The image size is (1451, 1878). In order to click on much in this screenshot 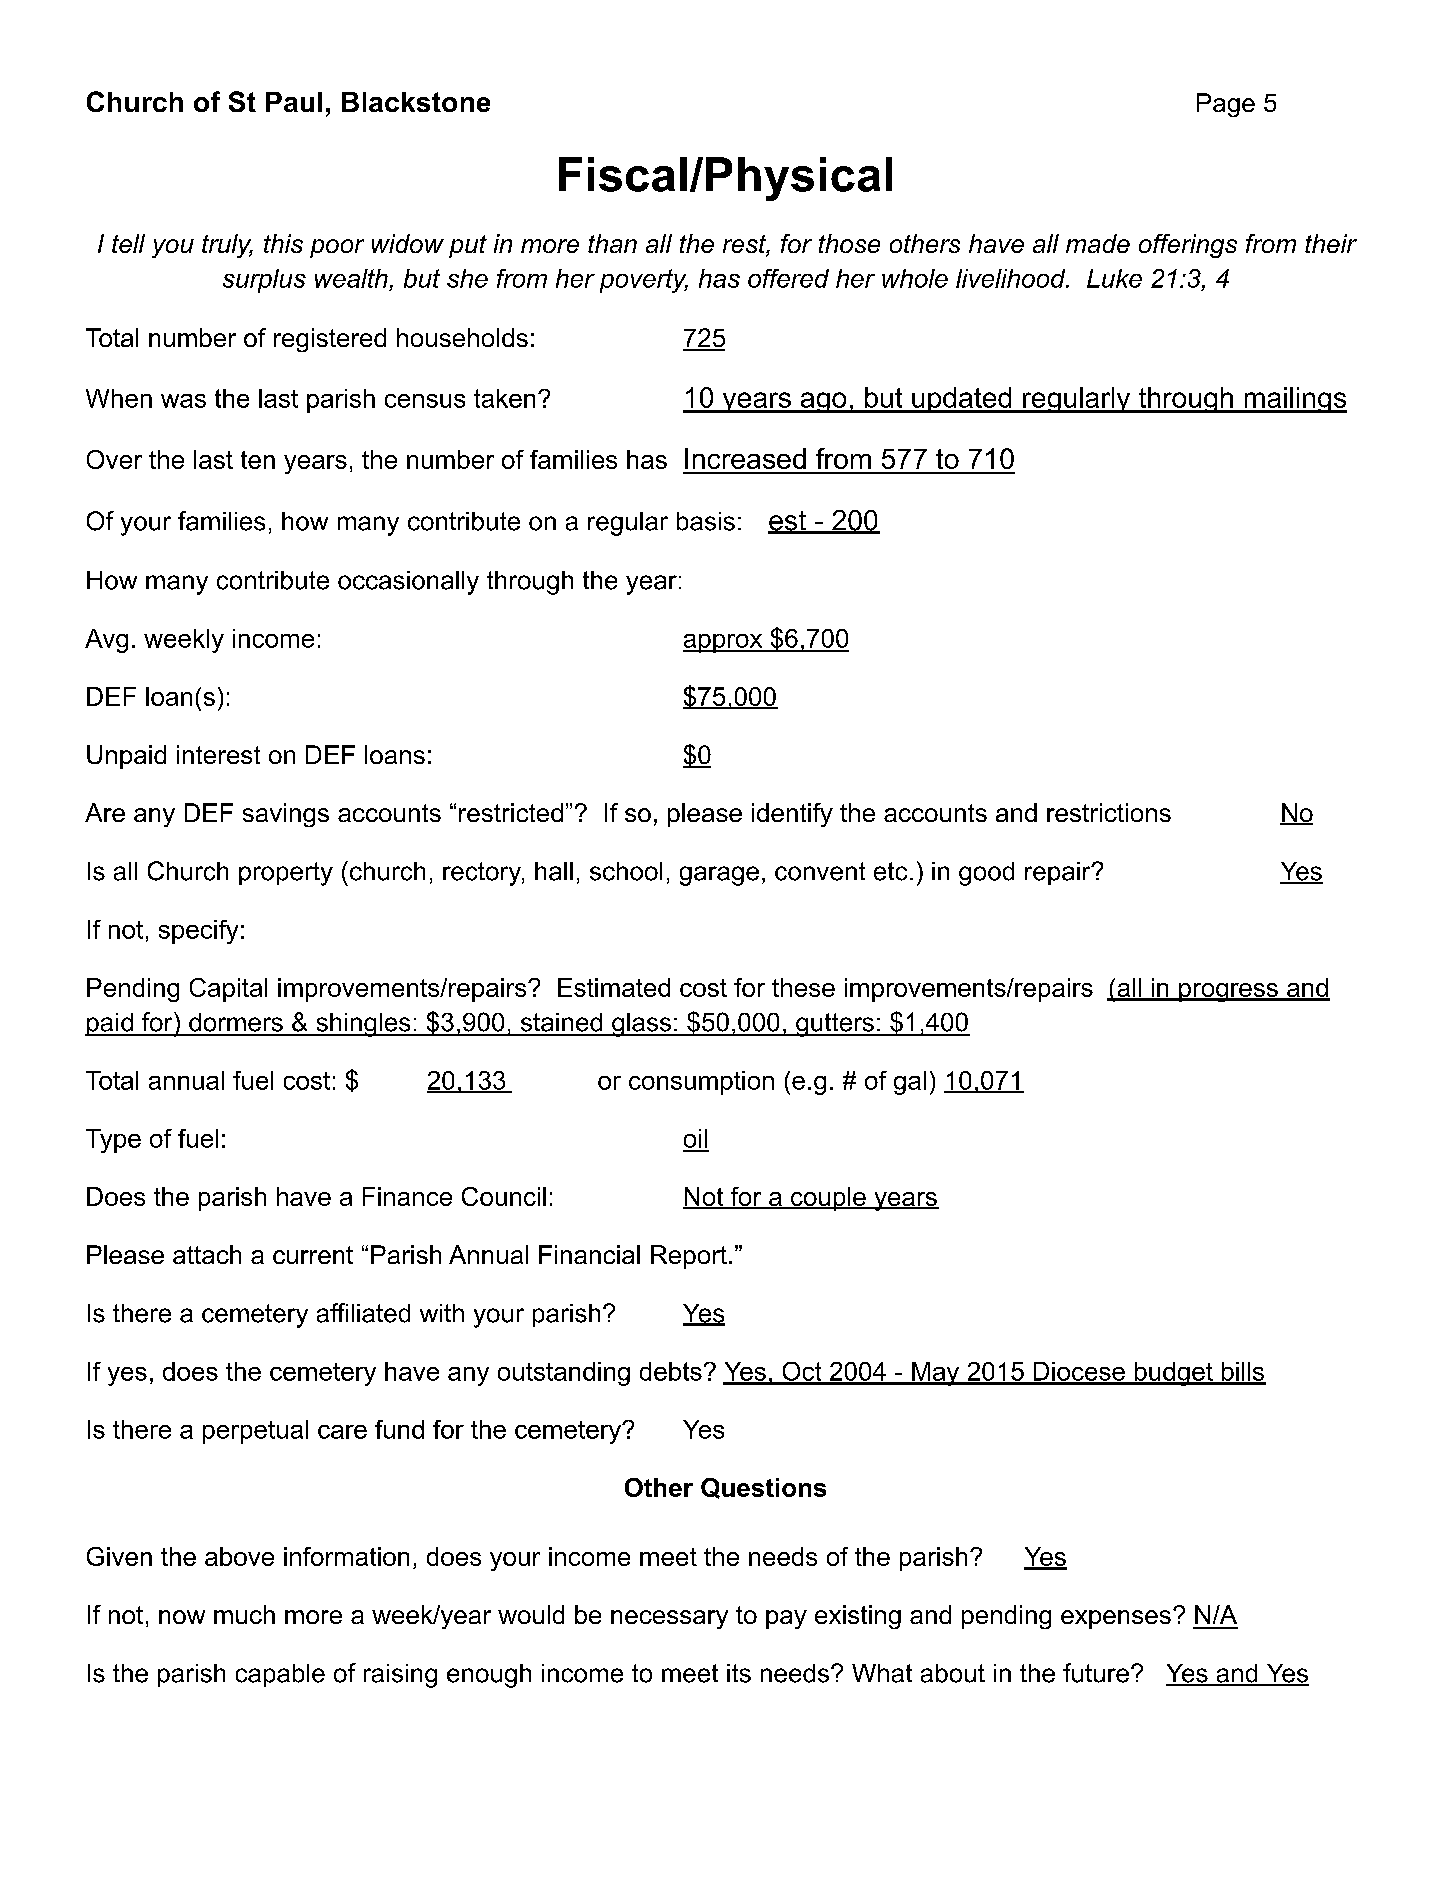, I will do `click(244, 1614)`.
